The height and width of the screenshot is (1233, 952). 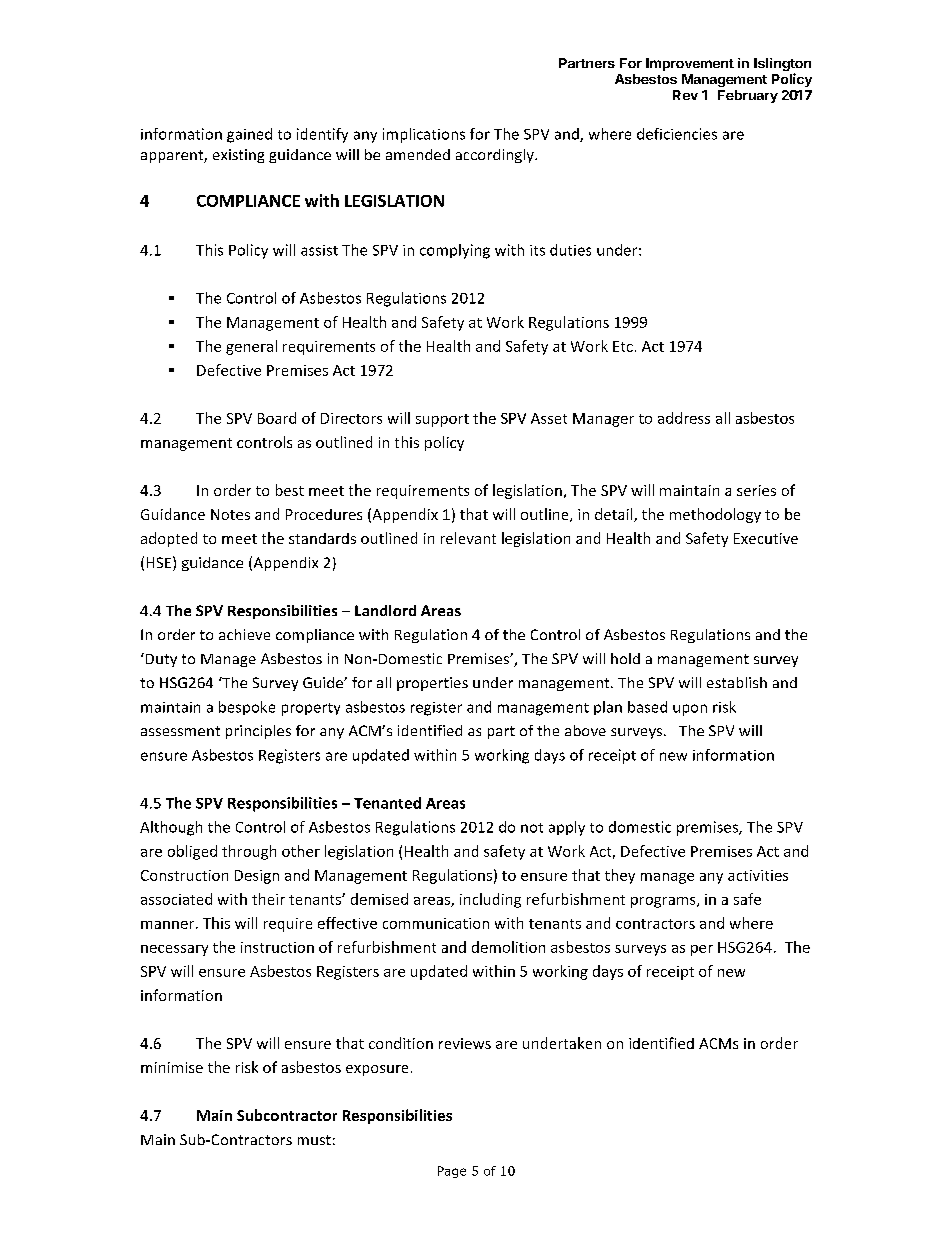 I want to click on support, so click(x=442, y=420).
